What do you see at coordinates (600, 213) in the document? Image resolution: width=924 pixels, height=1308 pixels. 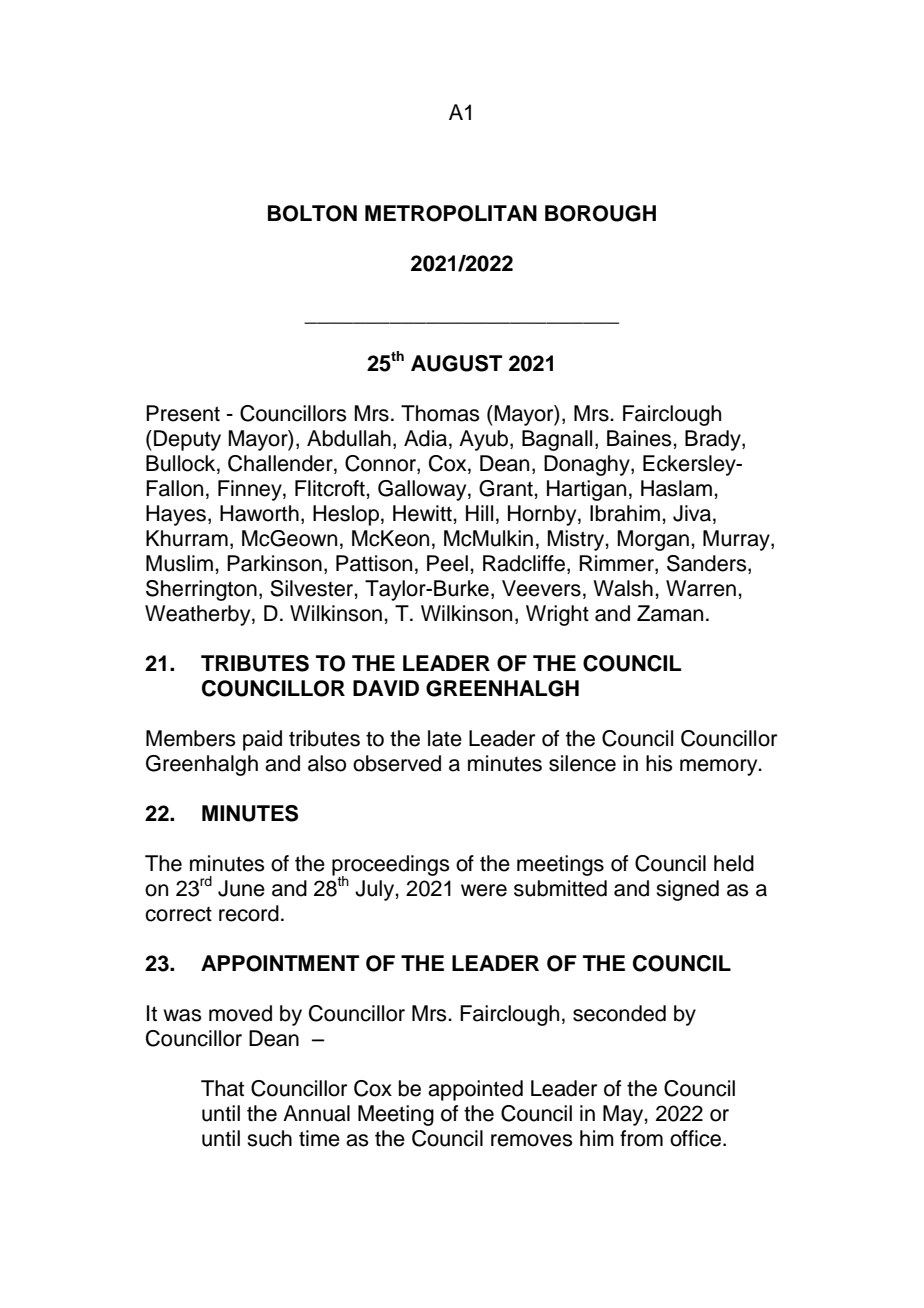 I see `BOROUGH` at bounding box center [600, 213].
